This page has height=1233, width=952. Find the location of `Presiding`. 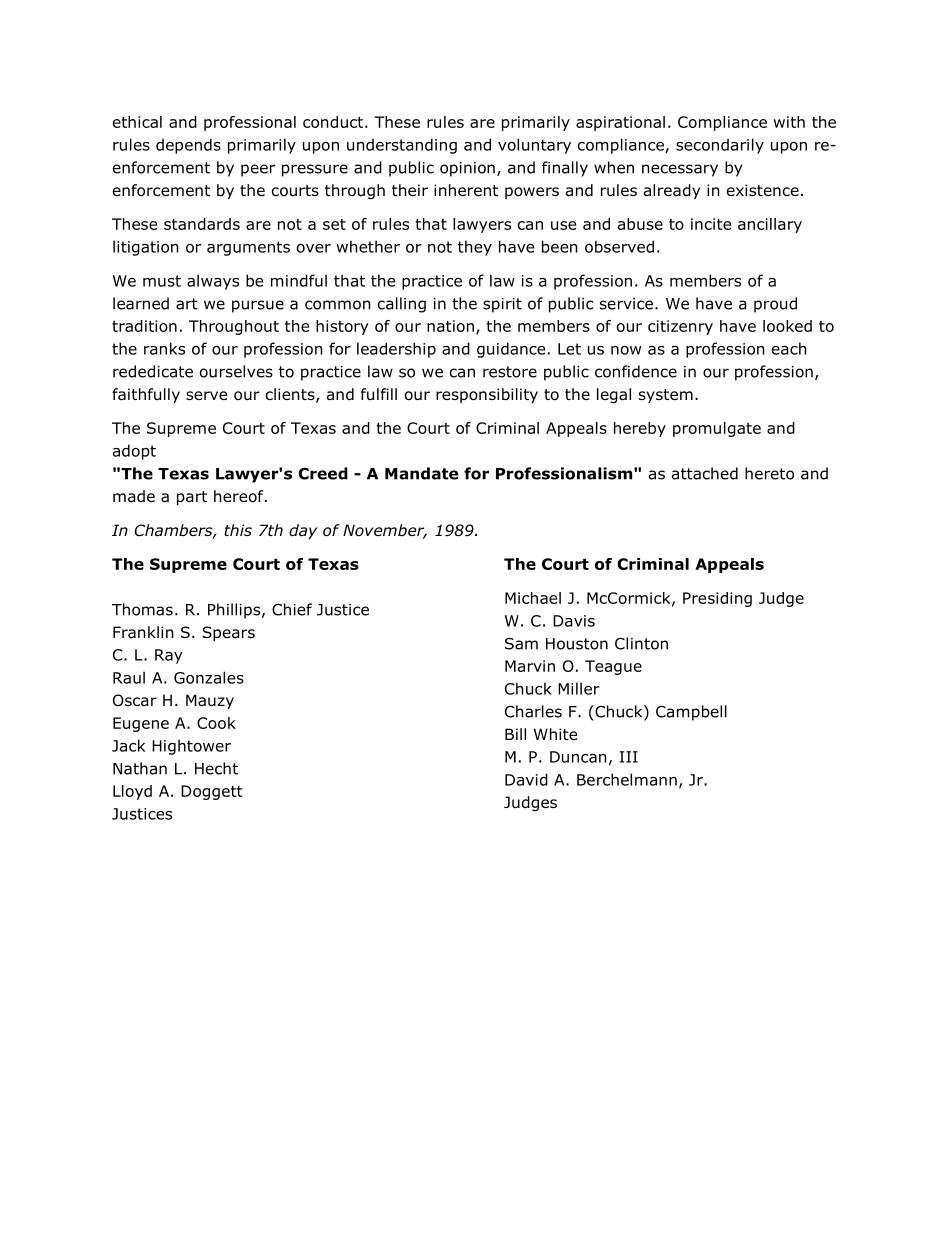

Presiding is located at coordinates (717, 599).
